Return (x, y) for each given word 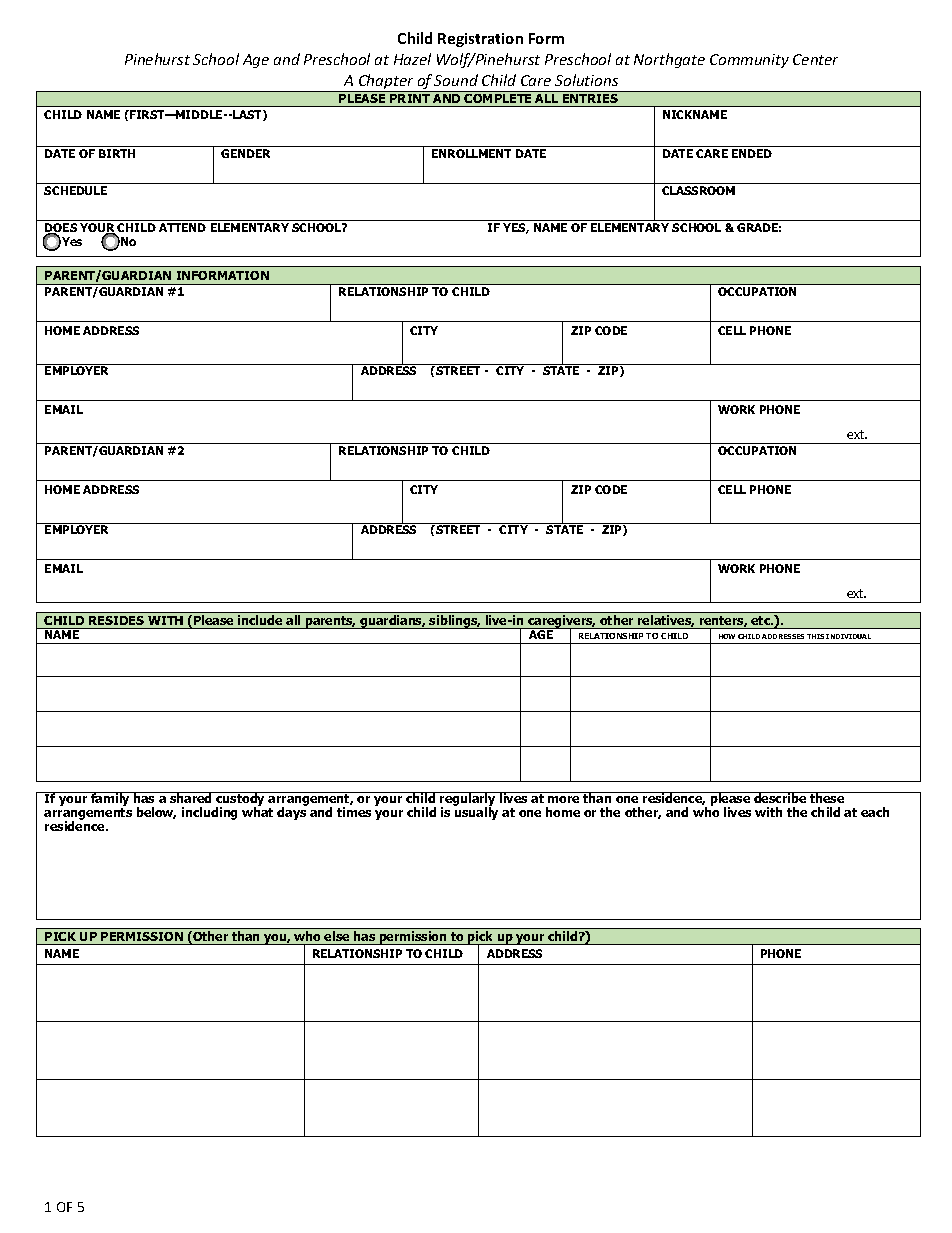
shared (191, 797)
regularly (468, 800)
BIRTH (117, 153)
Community (749, 61)
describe (780, 797)
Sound (456, 80)
